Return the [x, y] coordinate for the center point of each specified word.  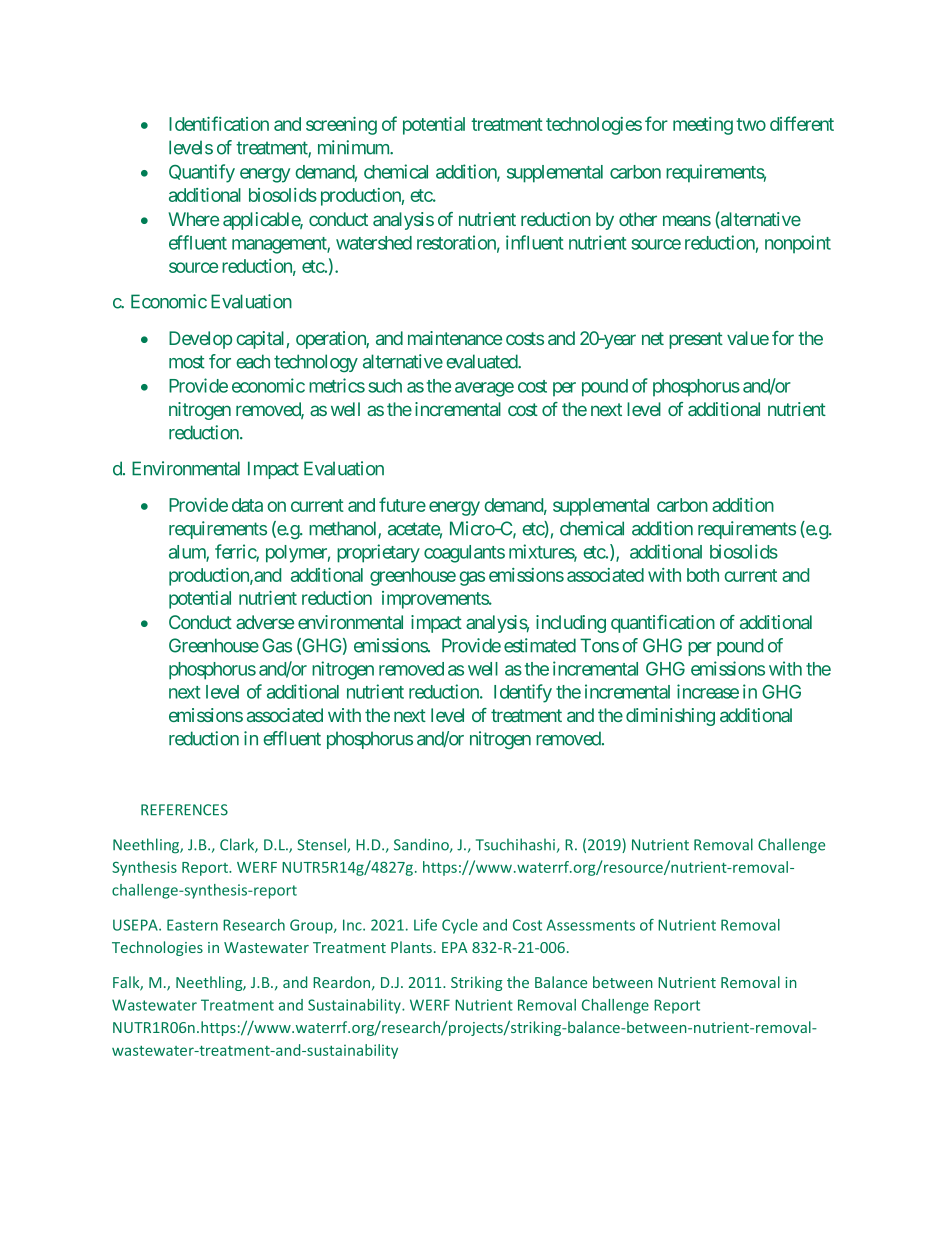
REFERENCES [184, 810]
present [696, 340]
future [402, 504]
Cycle [460, 926]
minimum [354, 147]
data [247, 505]
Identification [219, 123]
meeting [703, 126]
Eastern [192, 925]
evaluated [482, 361]
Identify [523, 693]
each [253, 361]
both [703, 575]
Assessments [591, 925]
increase [708, 691]
